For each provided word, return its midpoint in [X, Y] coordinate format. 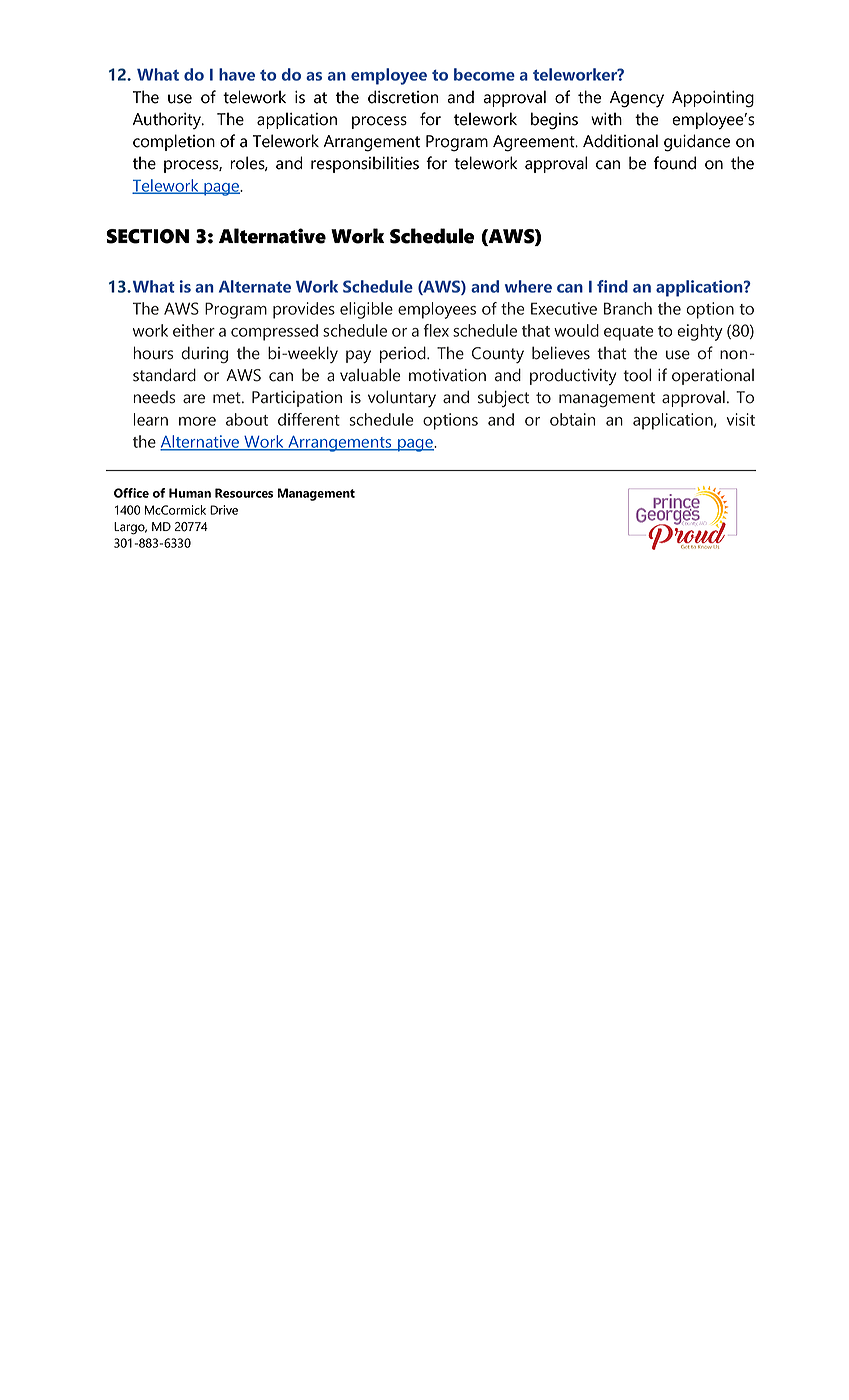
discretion [403, 97]
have [237, 74]
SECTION [147, 236]
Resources [244, 493]
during [204, 354]
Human [190, 493]
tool [637, 375]
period [404, 354]
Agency [637, 99]
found [675, 163]
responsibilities [365, 164]
